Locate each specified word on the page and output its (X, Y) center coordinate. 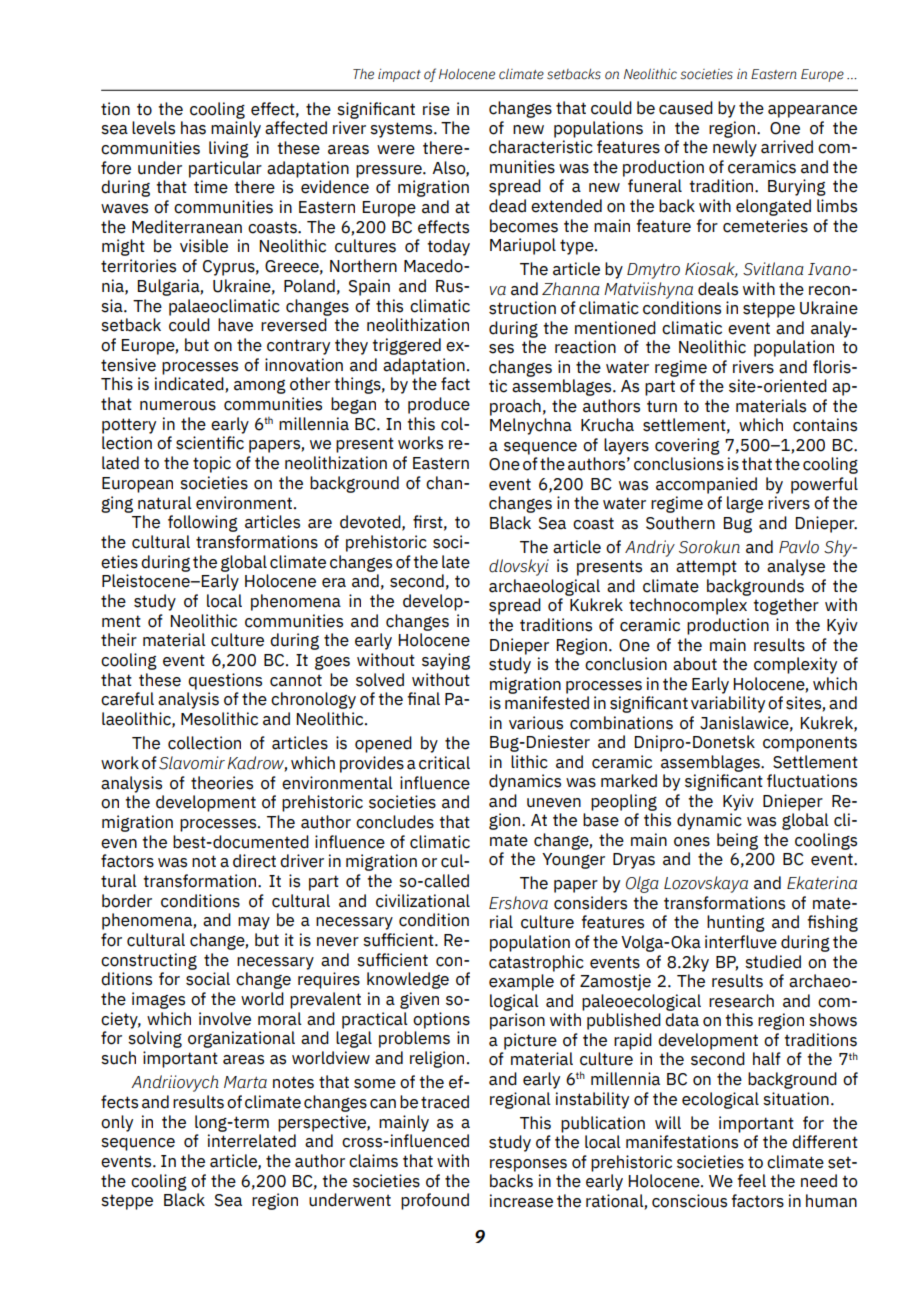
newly (735, 148)
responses (528, 1165)
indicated (190, 385)
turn (662, 406)
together (786, 606)
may (254, 923)
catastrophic (536, 963)
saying (446, 661)
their (119, 640)
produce (439, 405)
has (193, 128)
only (117, 1123)
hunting (736, 923)
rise (436, 109)
